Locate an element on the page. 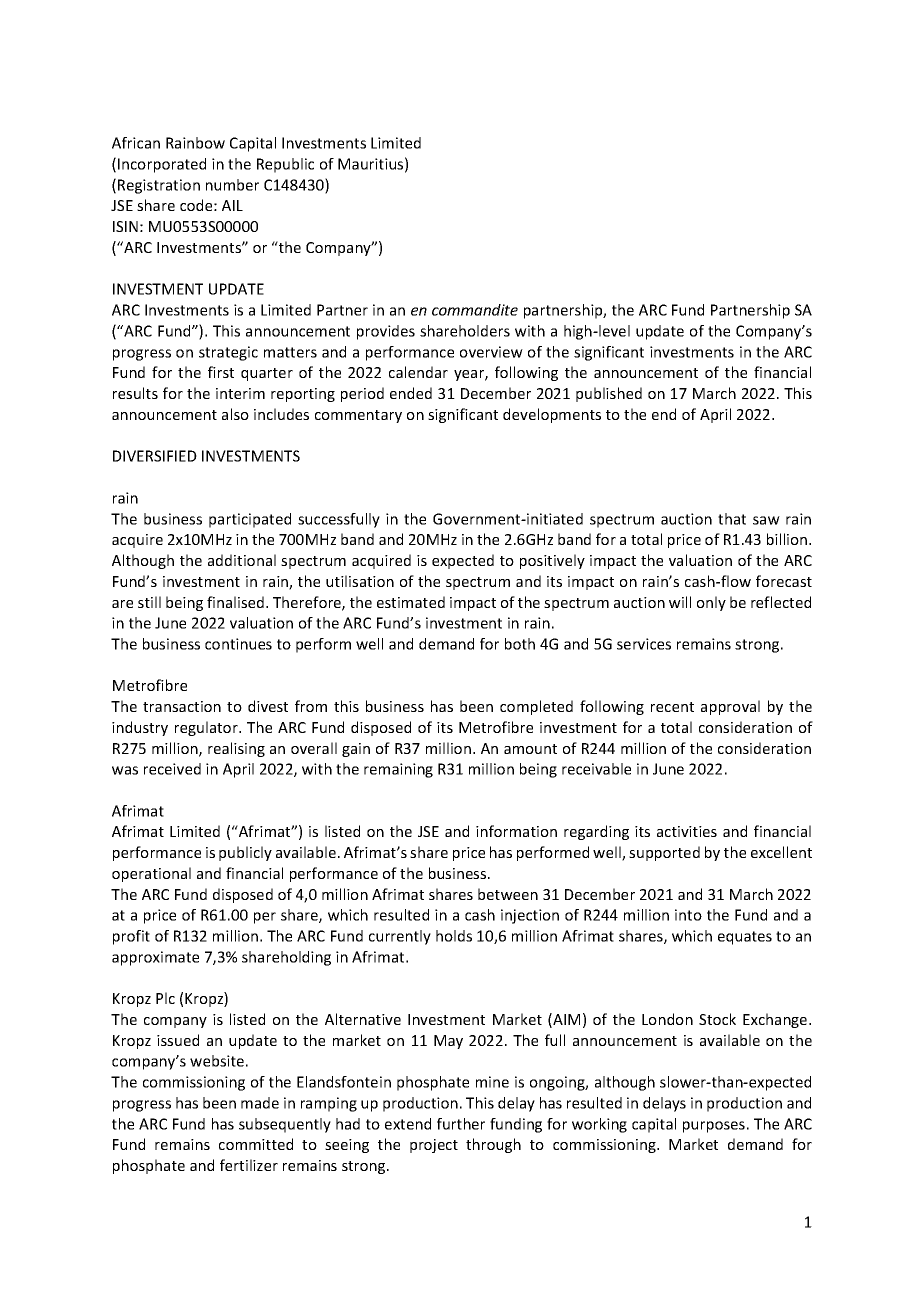  Republic is located at coordinates (285, 165).
